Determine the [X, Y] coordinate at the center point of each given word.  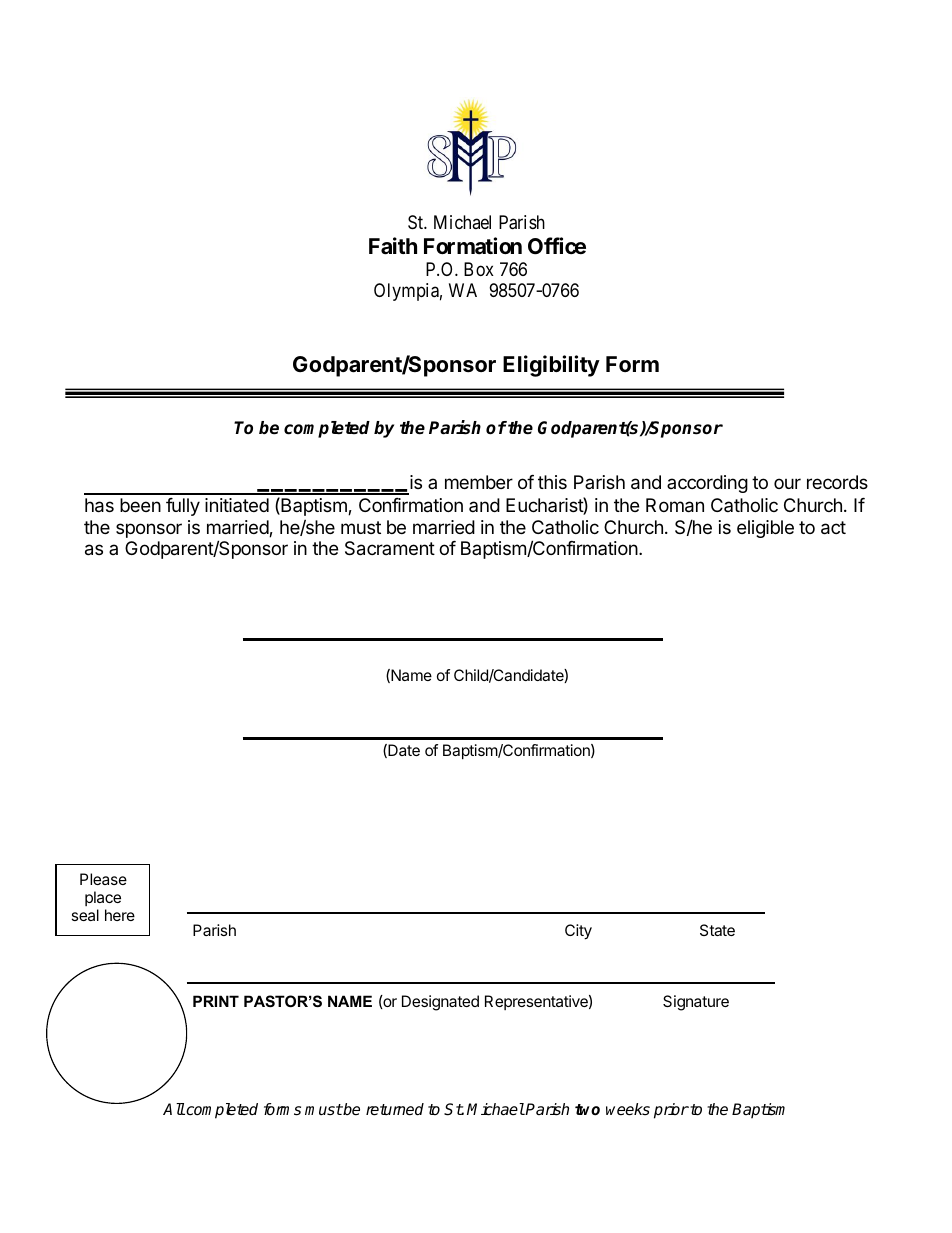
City [578, 932]
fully [183, 507]
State [717, 930]
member [479, 482]
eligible [765, 529]
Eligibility [551, 366]
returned [395, 1109]
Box [479, 269]
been [140, 505]
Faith [393, 246]
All [174, 1109]
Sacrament [390, 548]
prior [671, 1111]
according [707, 484]
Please [103, 879]
